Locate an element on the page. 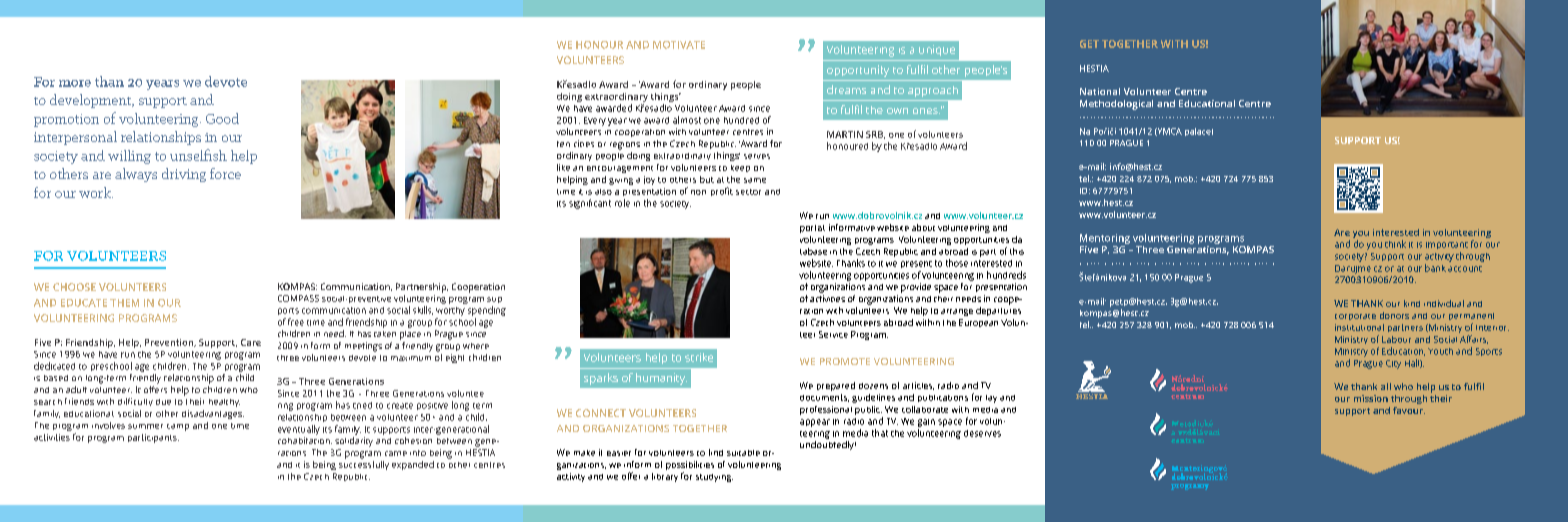  favour is located at coordinates (1409, 410).
